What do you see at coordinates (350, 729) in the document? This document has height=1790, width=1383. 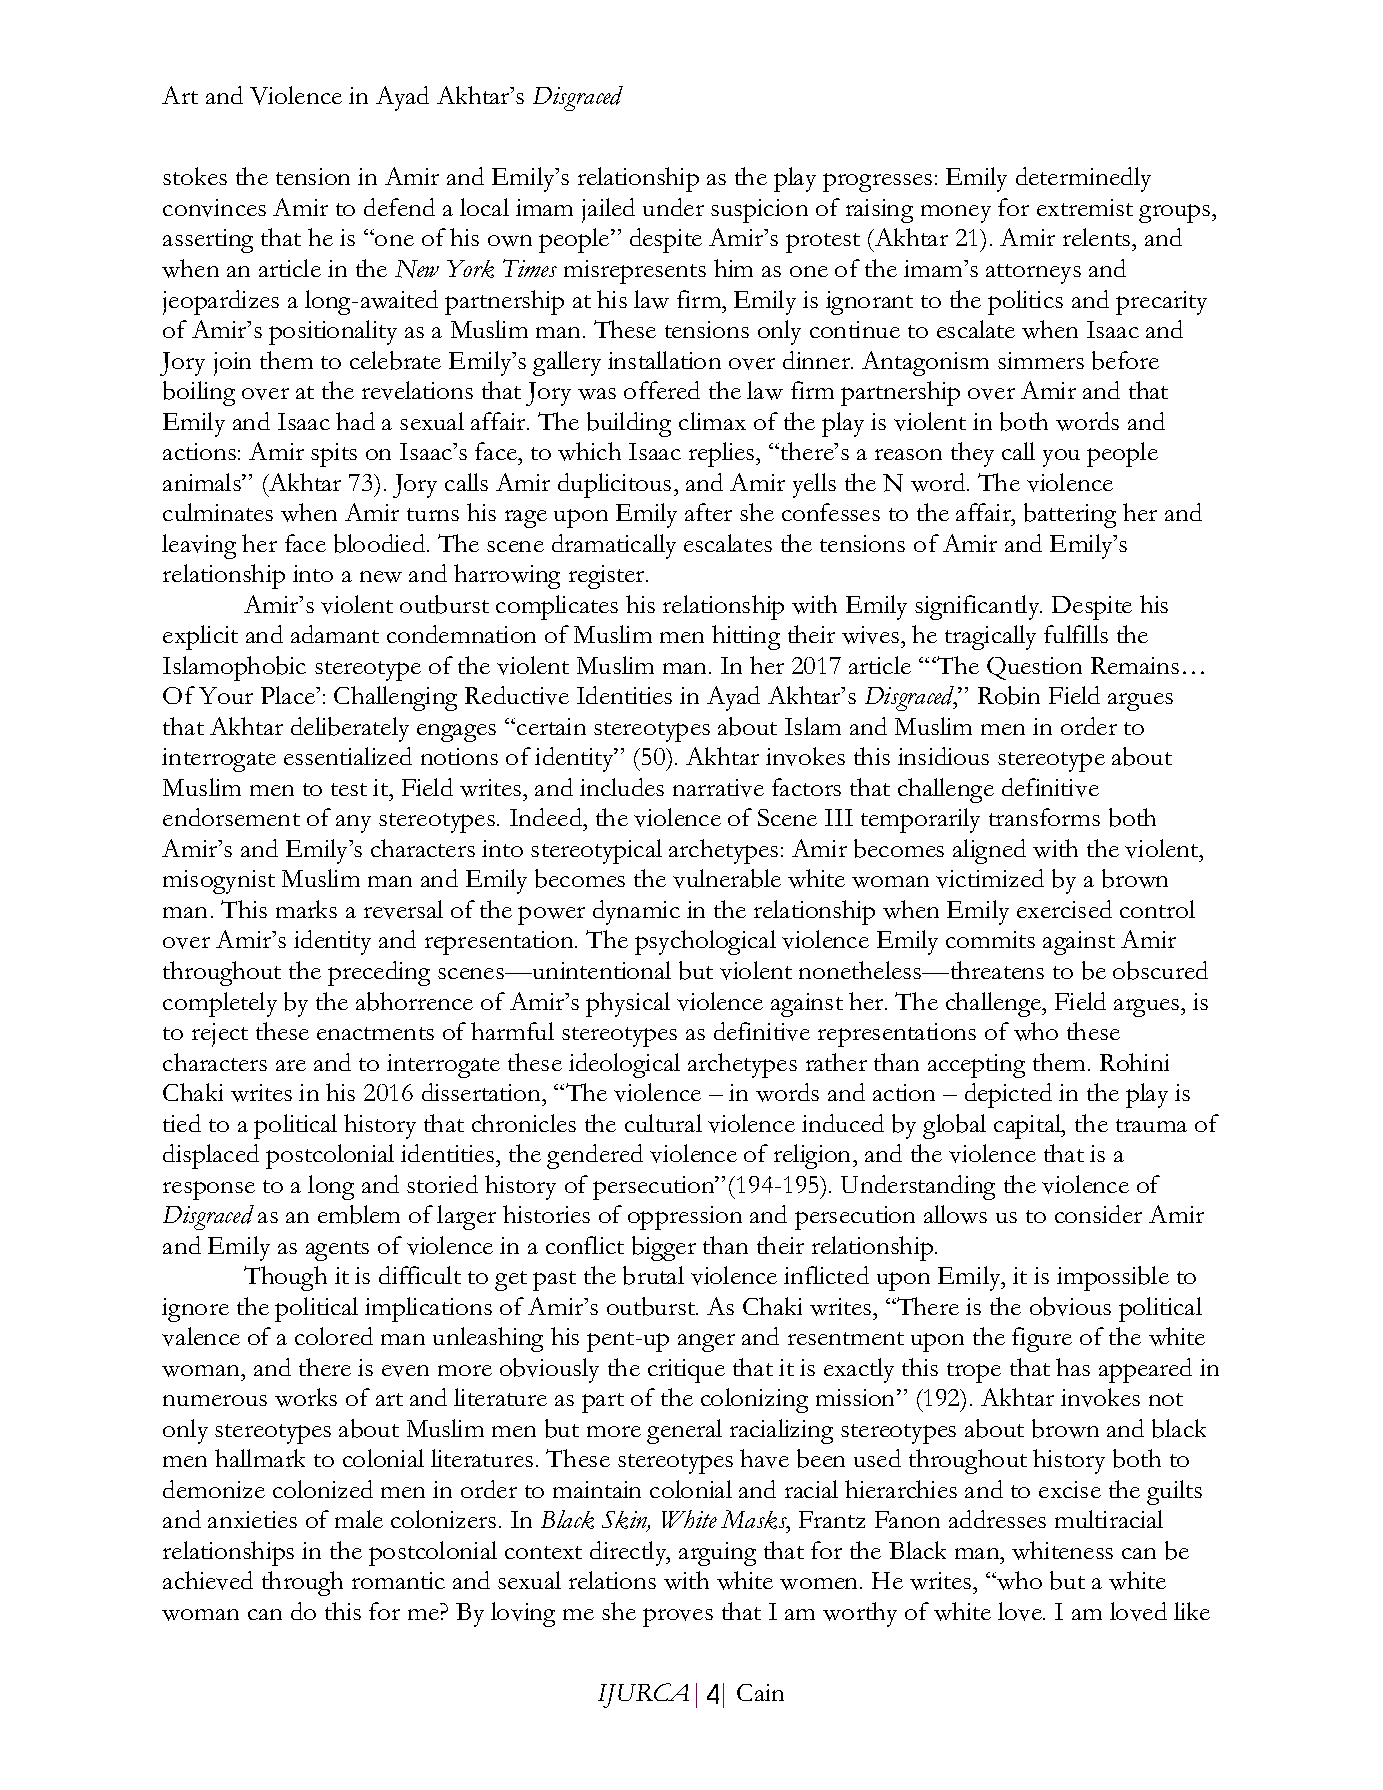 I see `deliberately` at bounding box center [350, 729].
